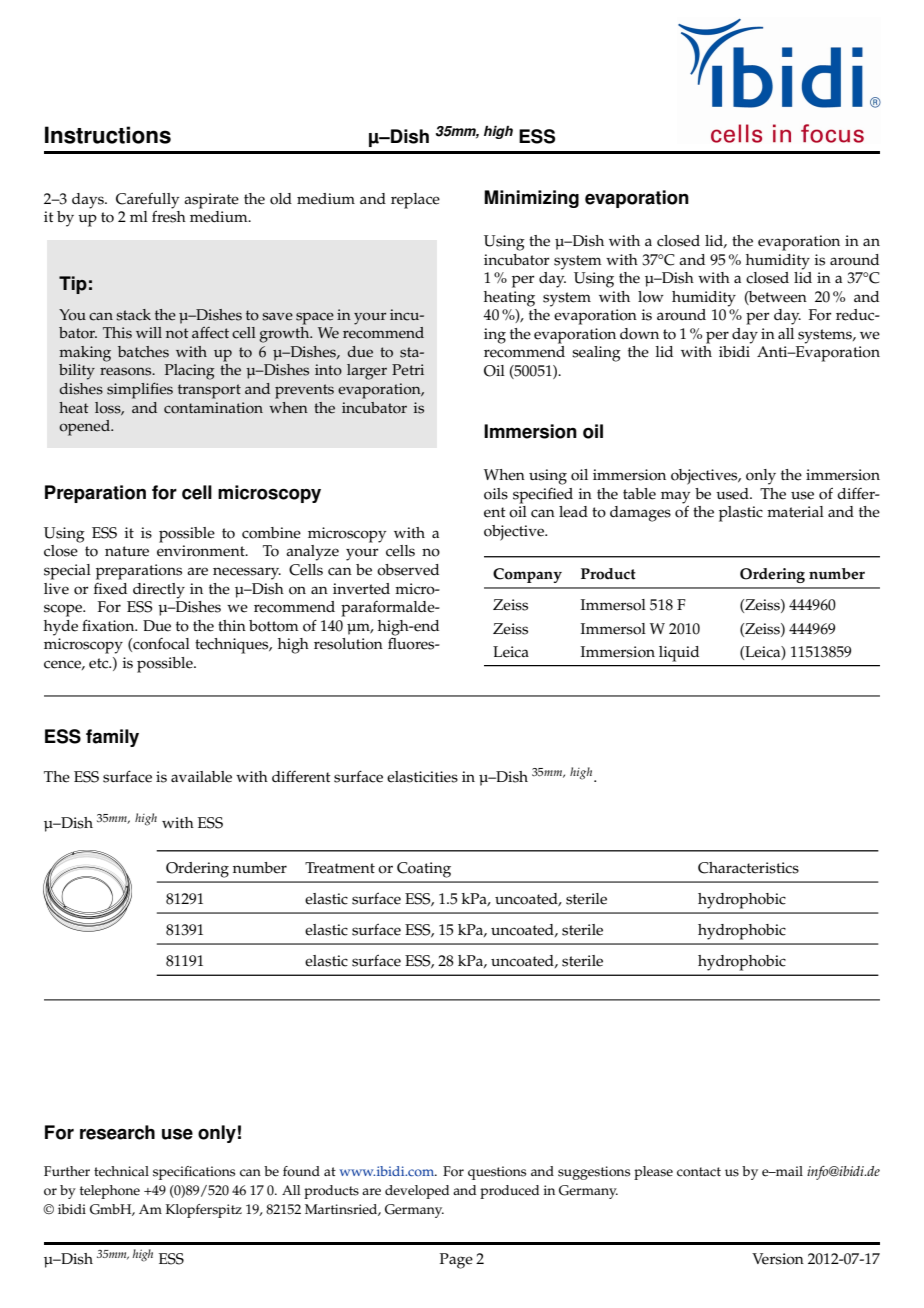  What do you see at coordinates (424, 870) in the document?
I see `Coating` at bounding box center [424, 870].
